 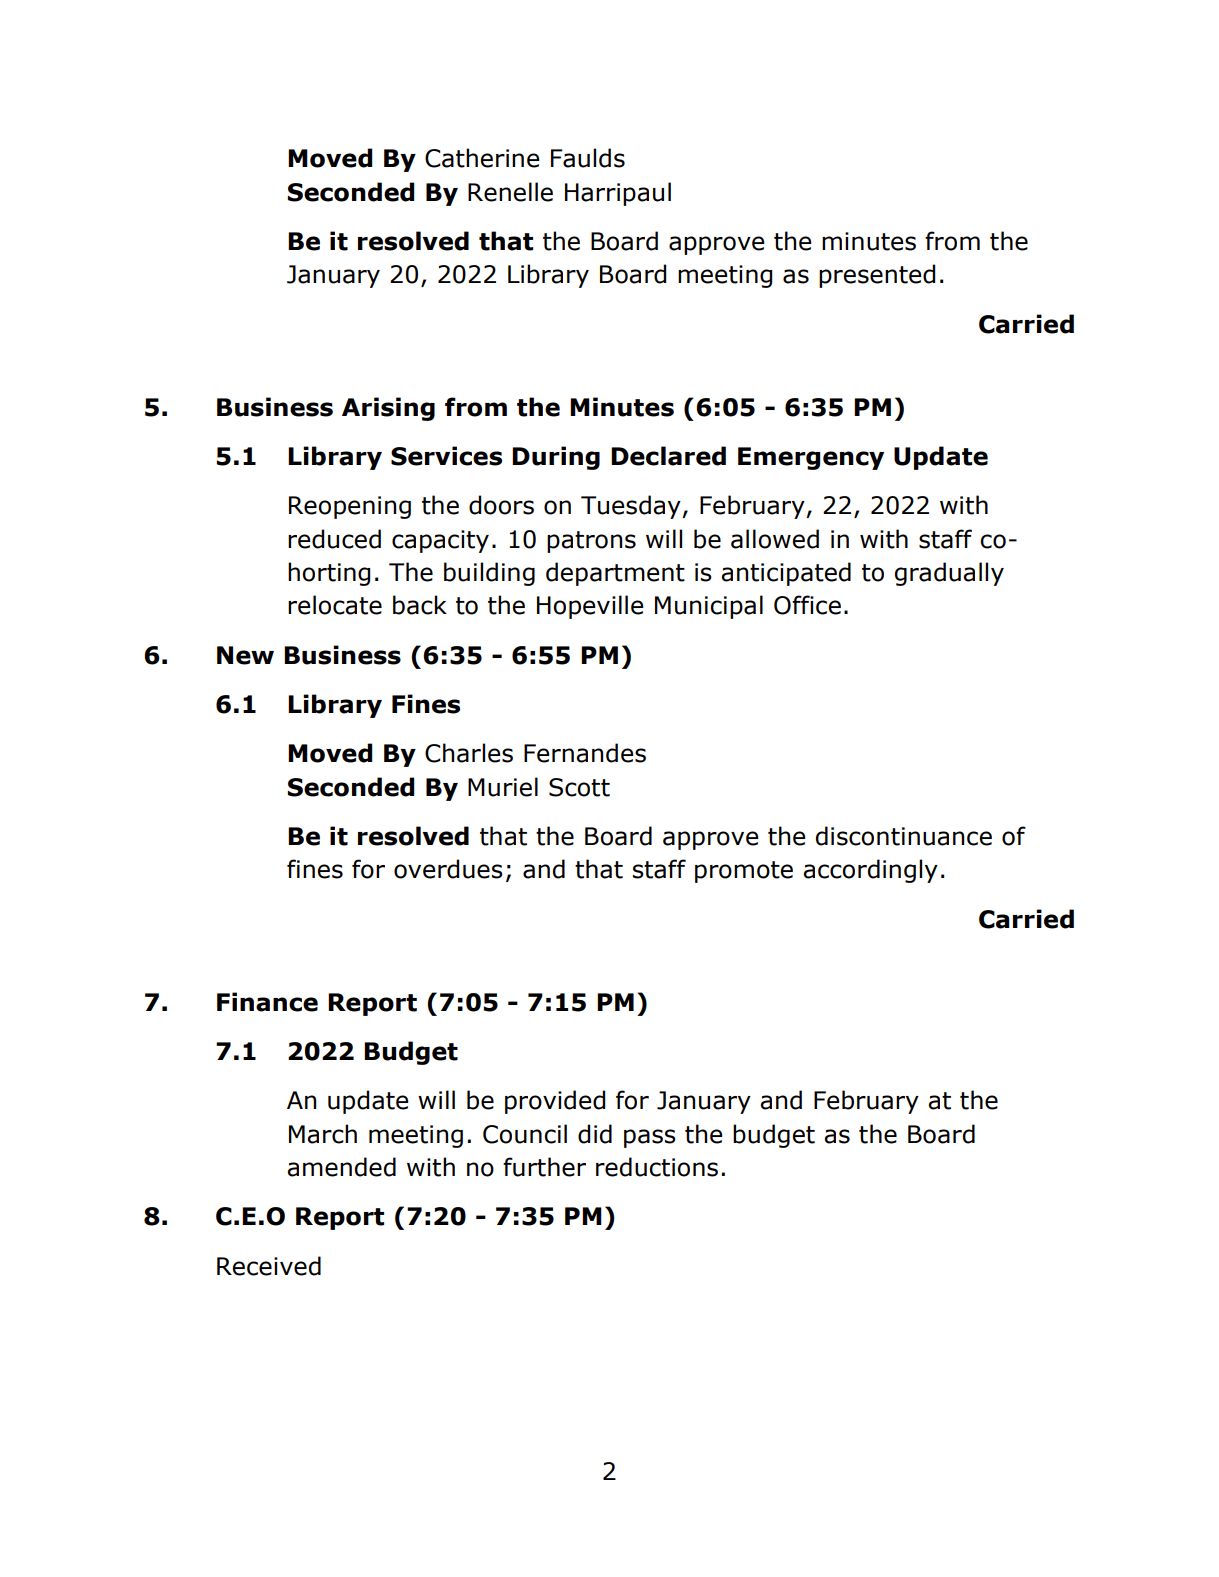 I want to click on allowed, so click(x=775, y=539).
